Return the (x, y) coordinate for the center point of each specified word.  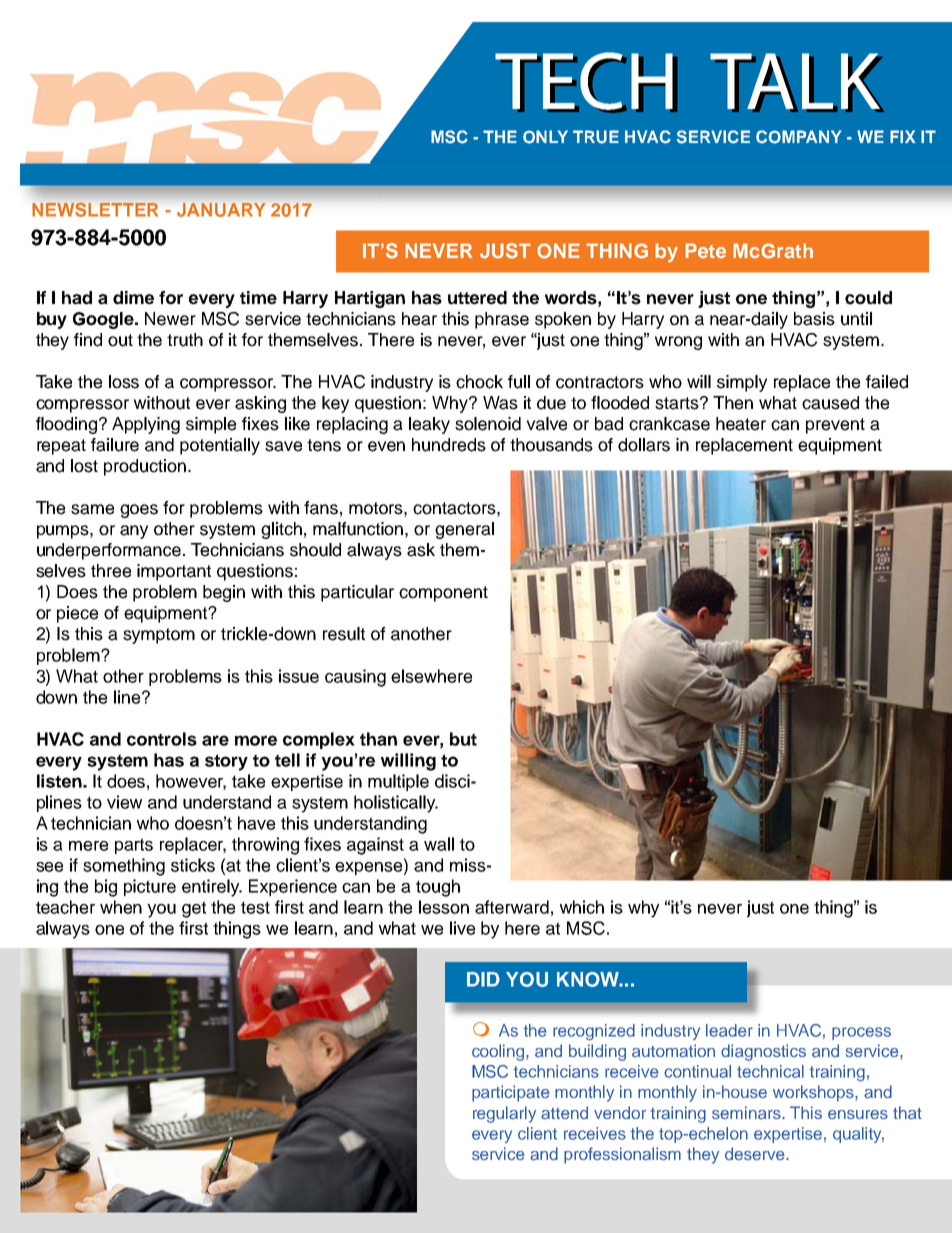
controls (162, 739)
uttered (477, 298)
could (868, 298)
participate (511, 1093)
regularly (504, 1114)
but (463, 739)
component (443, 594)
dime (133, 298)
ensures (858, 1114)
